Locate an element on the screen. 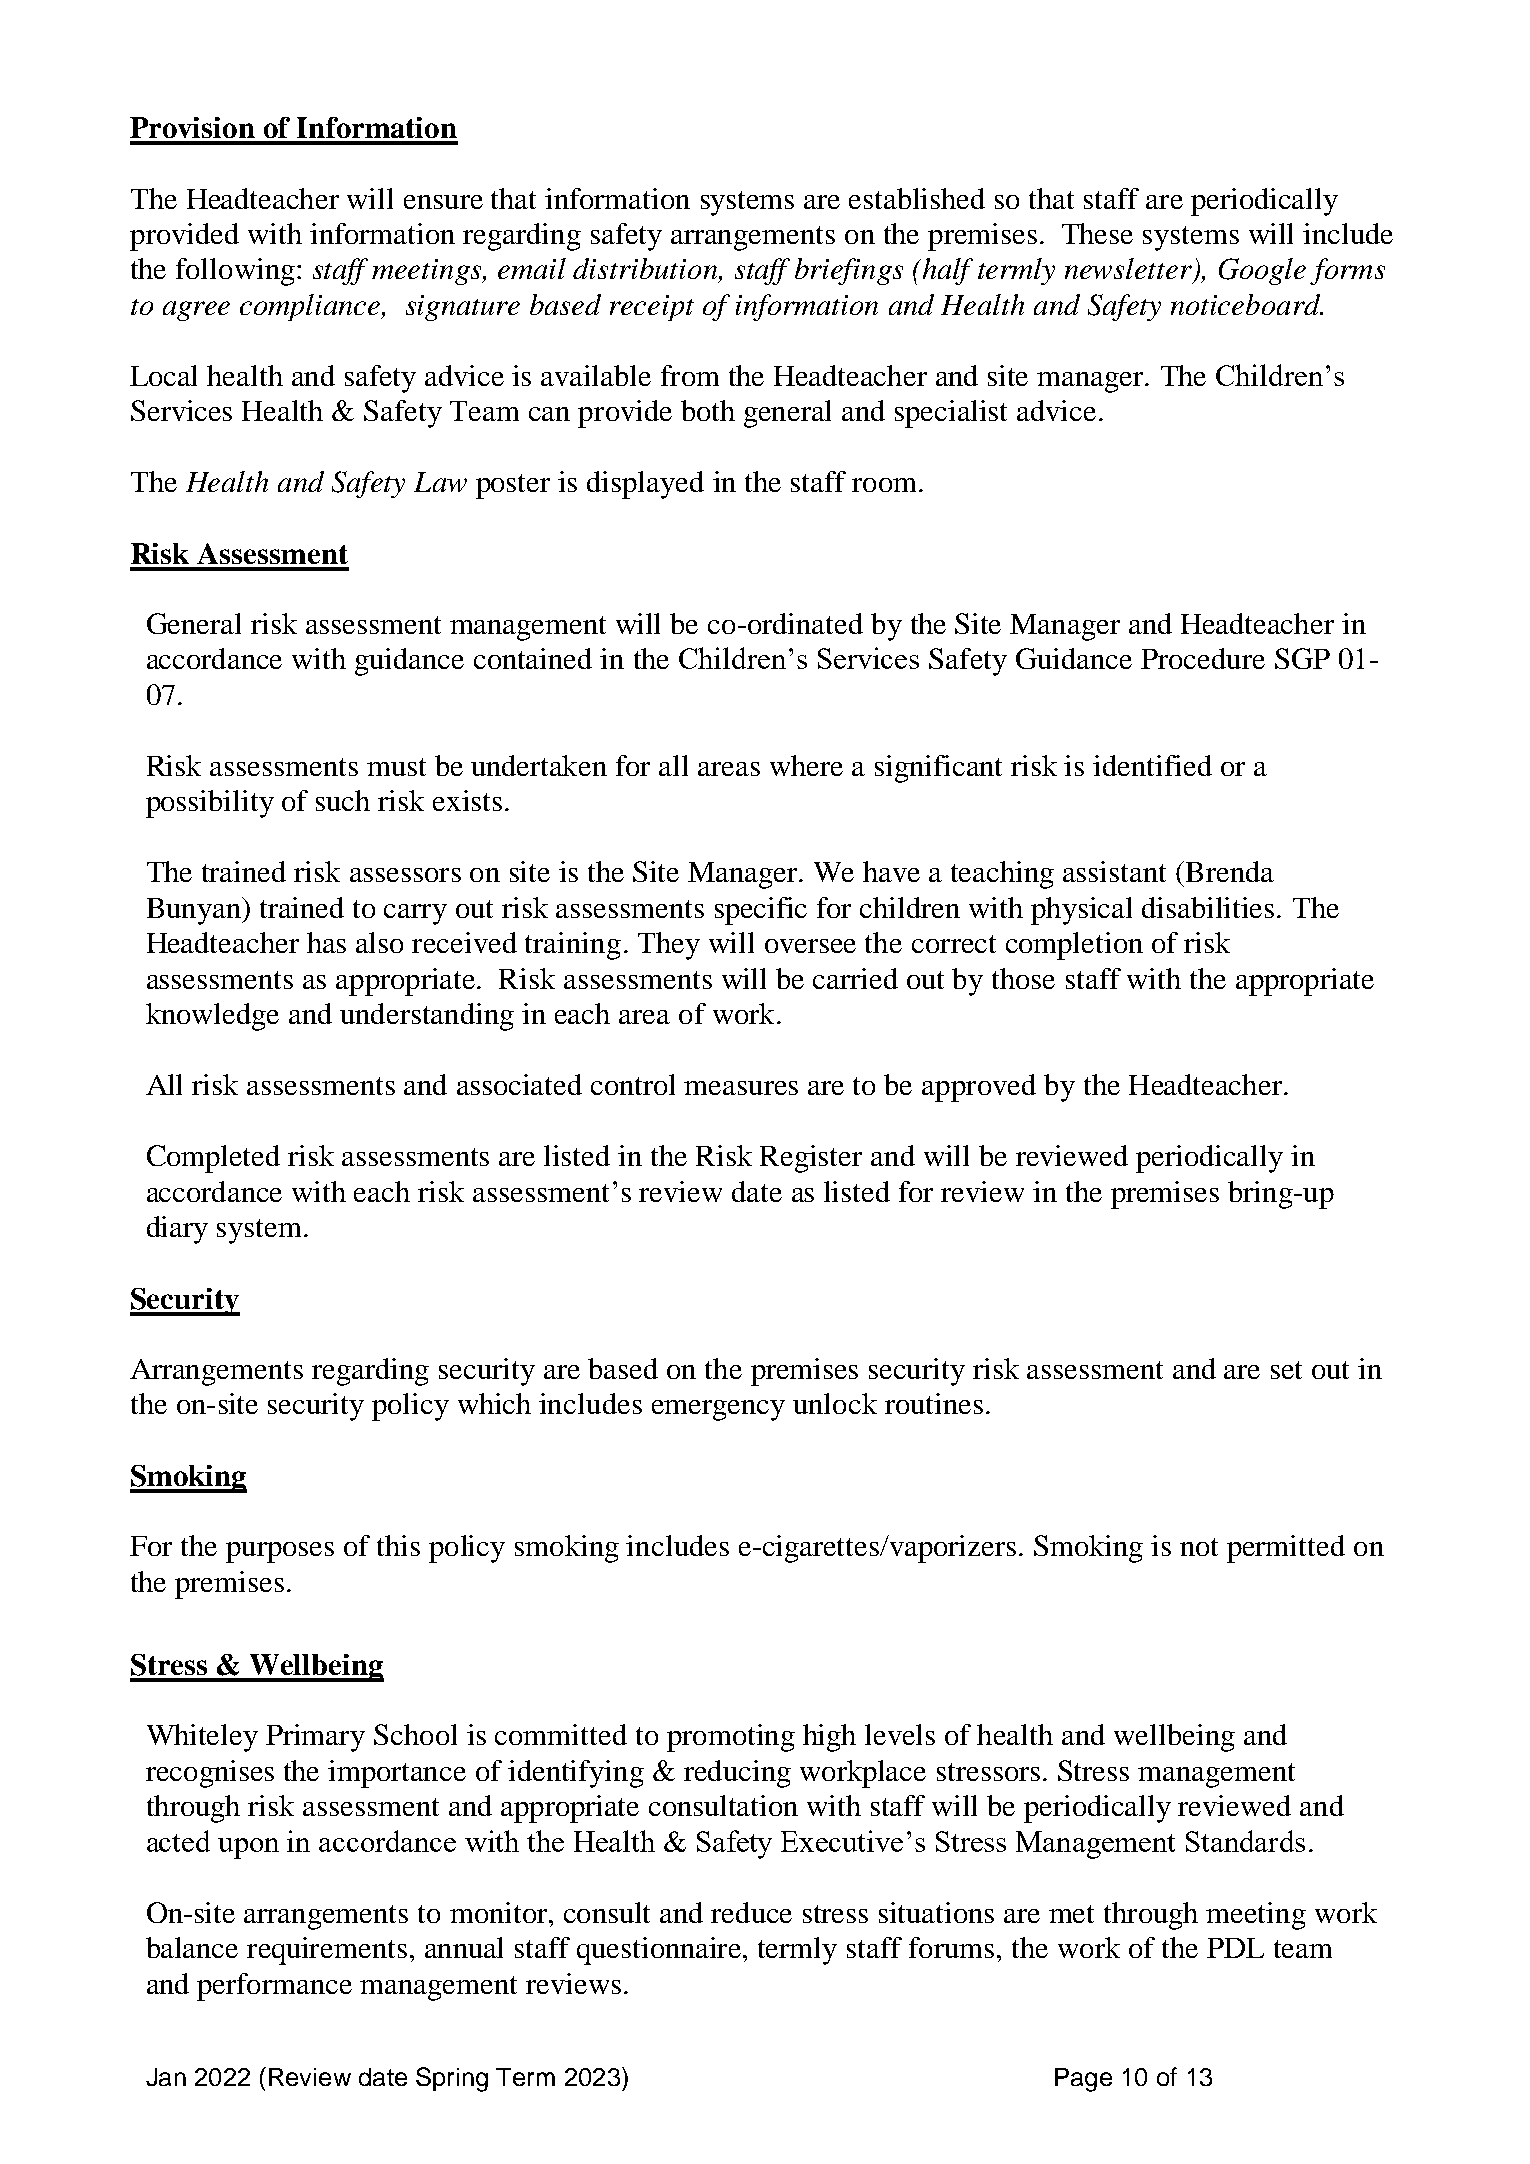 The width and height of the screenshot is (1530, 2164). Google is located at coordinates (1262, 271).
